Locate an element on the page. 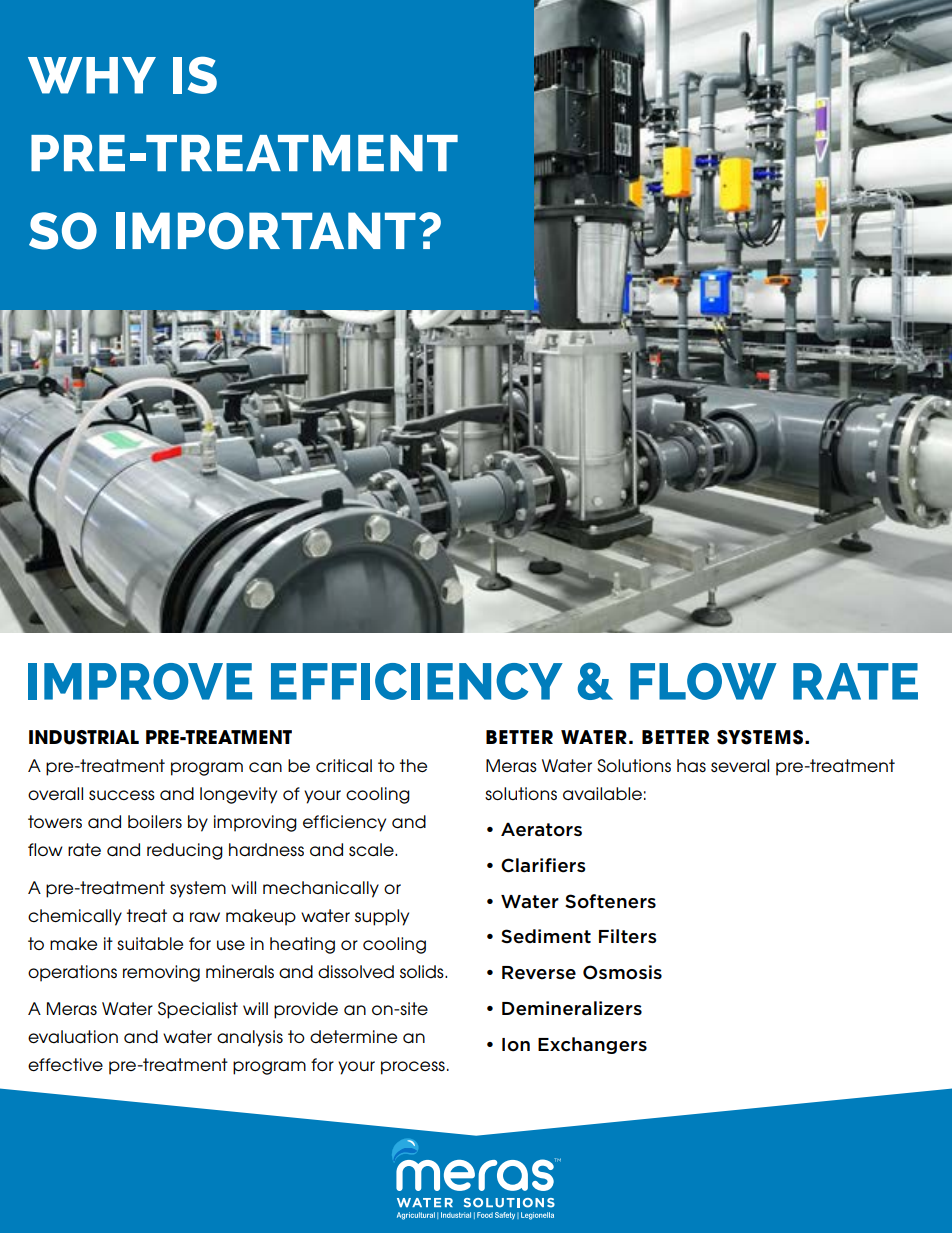 The height and width of the page is (1233, 952). evaluation is located at coordinates (73, 1037).
